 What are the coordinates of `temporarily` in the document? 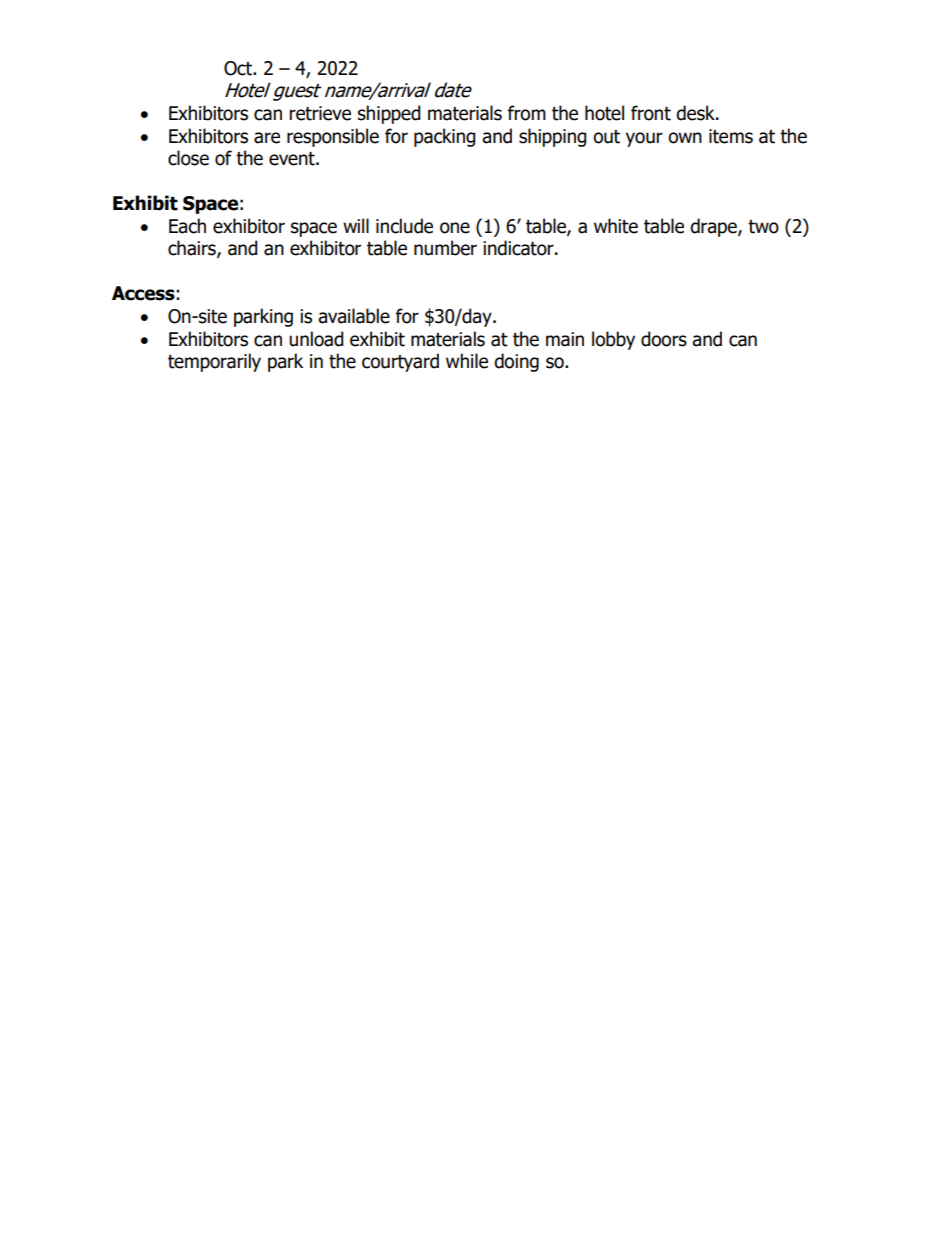 It's located at (214, 362).
